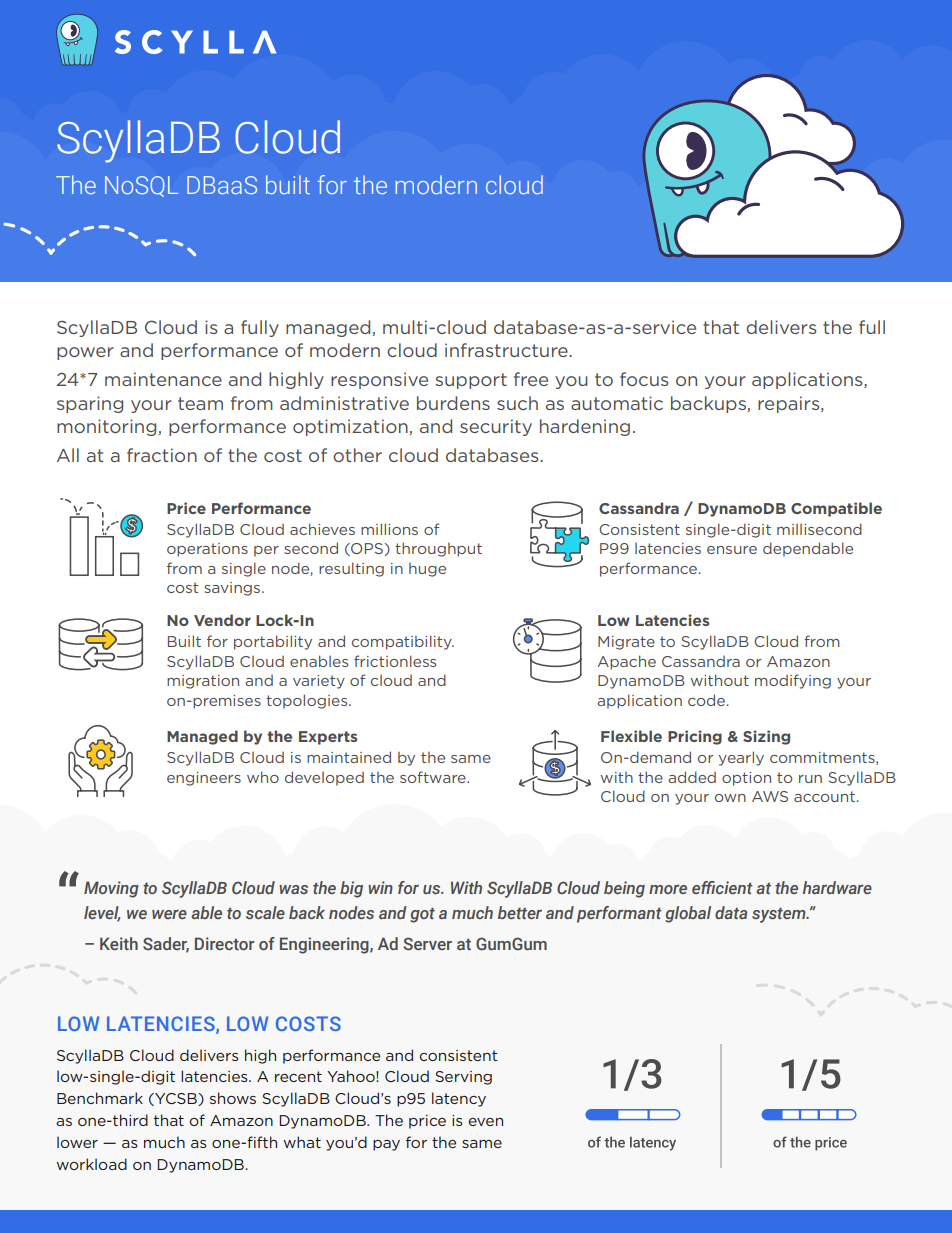  What do you see at coordinates (471, 381) in the screenshot?
I see `support` at bounding box center [471, 381].
